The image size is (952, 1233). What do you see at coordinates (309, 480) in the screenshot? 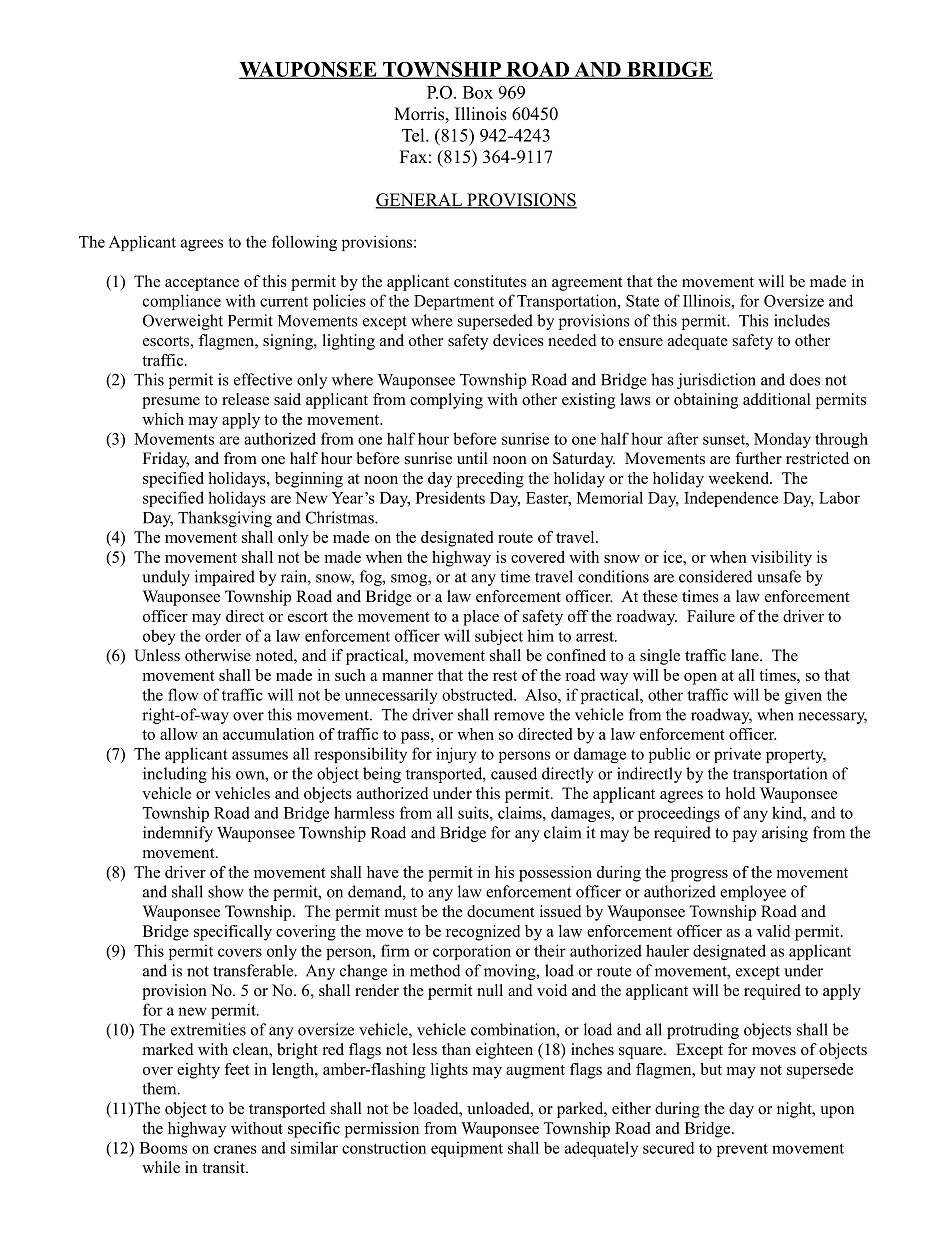
I see `beginning` at bounding box center [309, 480].
